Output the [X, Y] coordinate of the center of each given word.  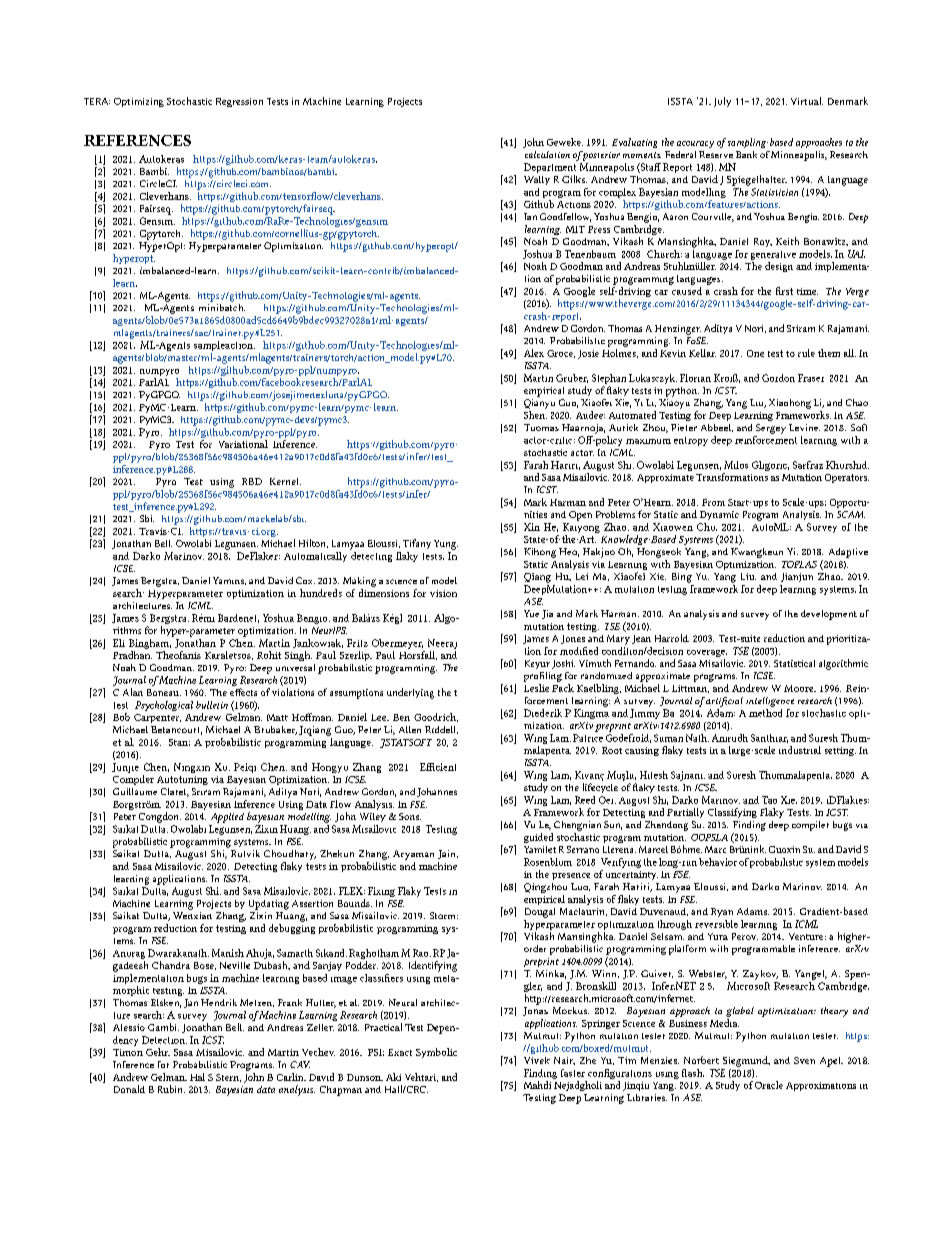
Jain [448, 854]
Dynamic [719, 515]
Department [550, 169]
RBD [252, 481]
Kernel [285, 481]
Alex [534, 353]
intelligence [770, 702]
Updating [269, 905]
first [784, 291]
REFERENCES [137, 140]
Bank [746, 154]
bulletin [212, 705]
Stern [228, 1078]
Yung [446, 545]
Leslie [536, 688]
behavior [718, 862]
